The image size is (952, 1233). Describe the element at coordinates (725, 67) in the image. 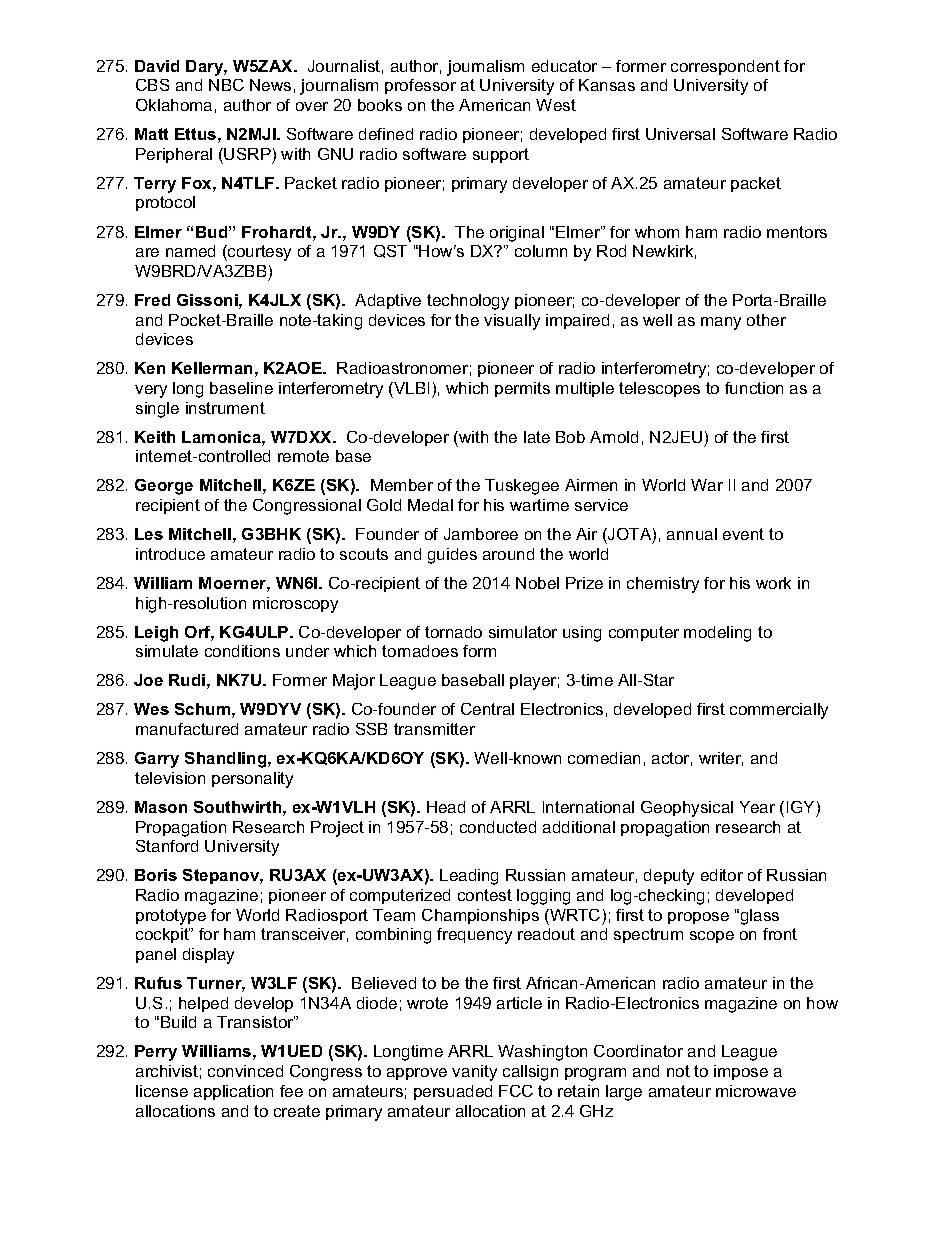

I see `correspondent` at that location.
